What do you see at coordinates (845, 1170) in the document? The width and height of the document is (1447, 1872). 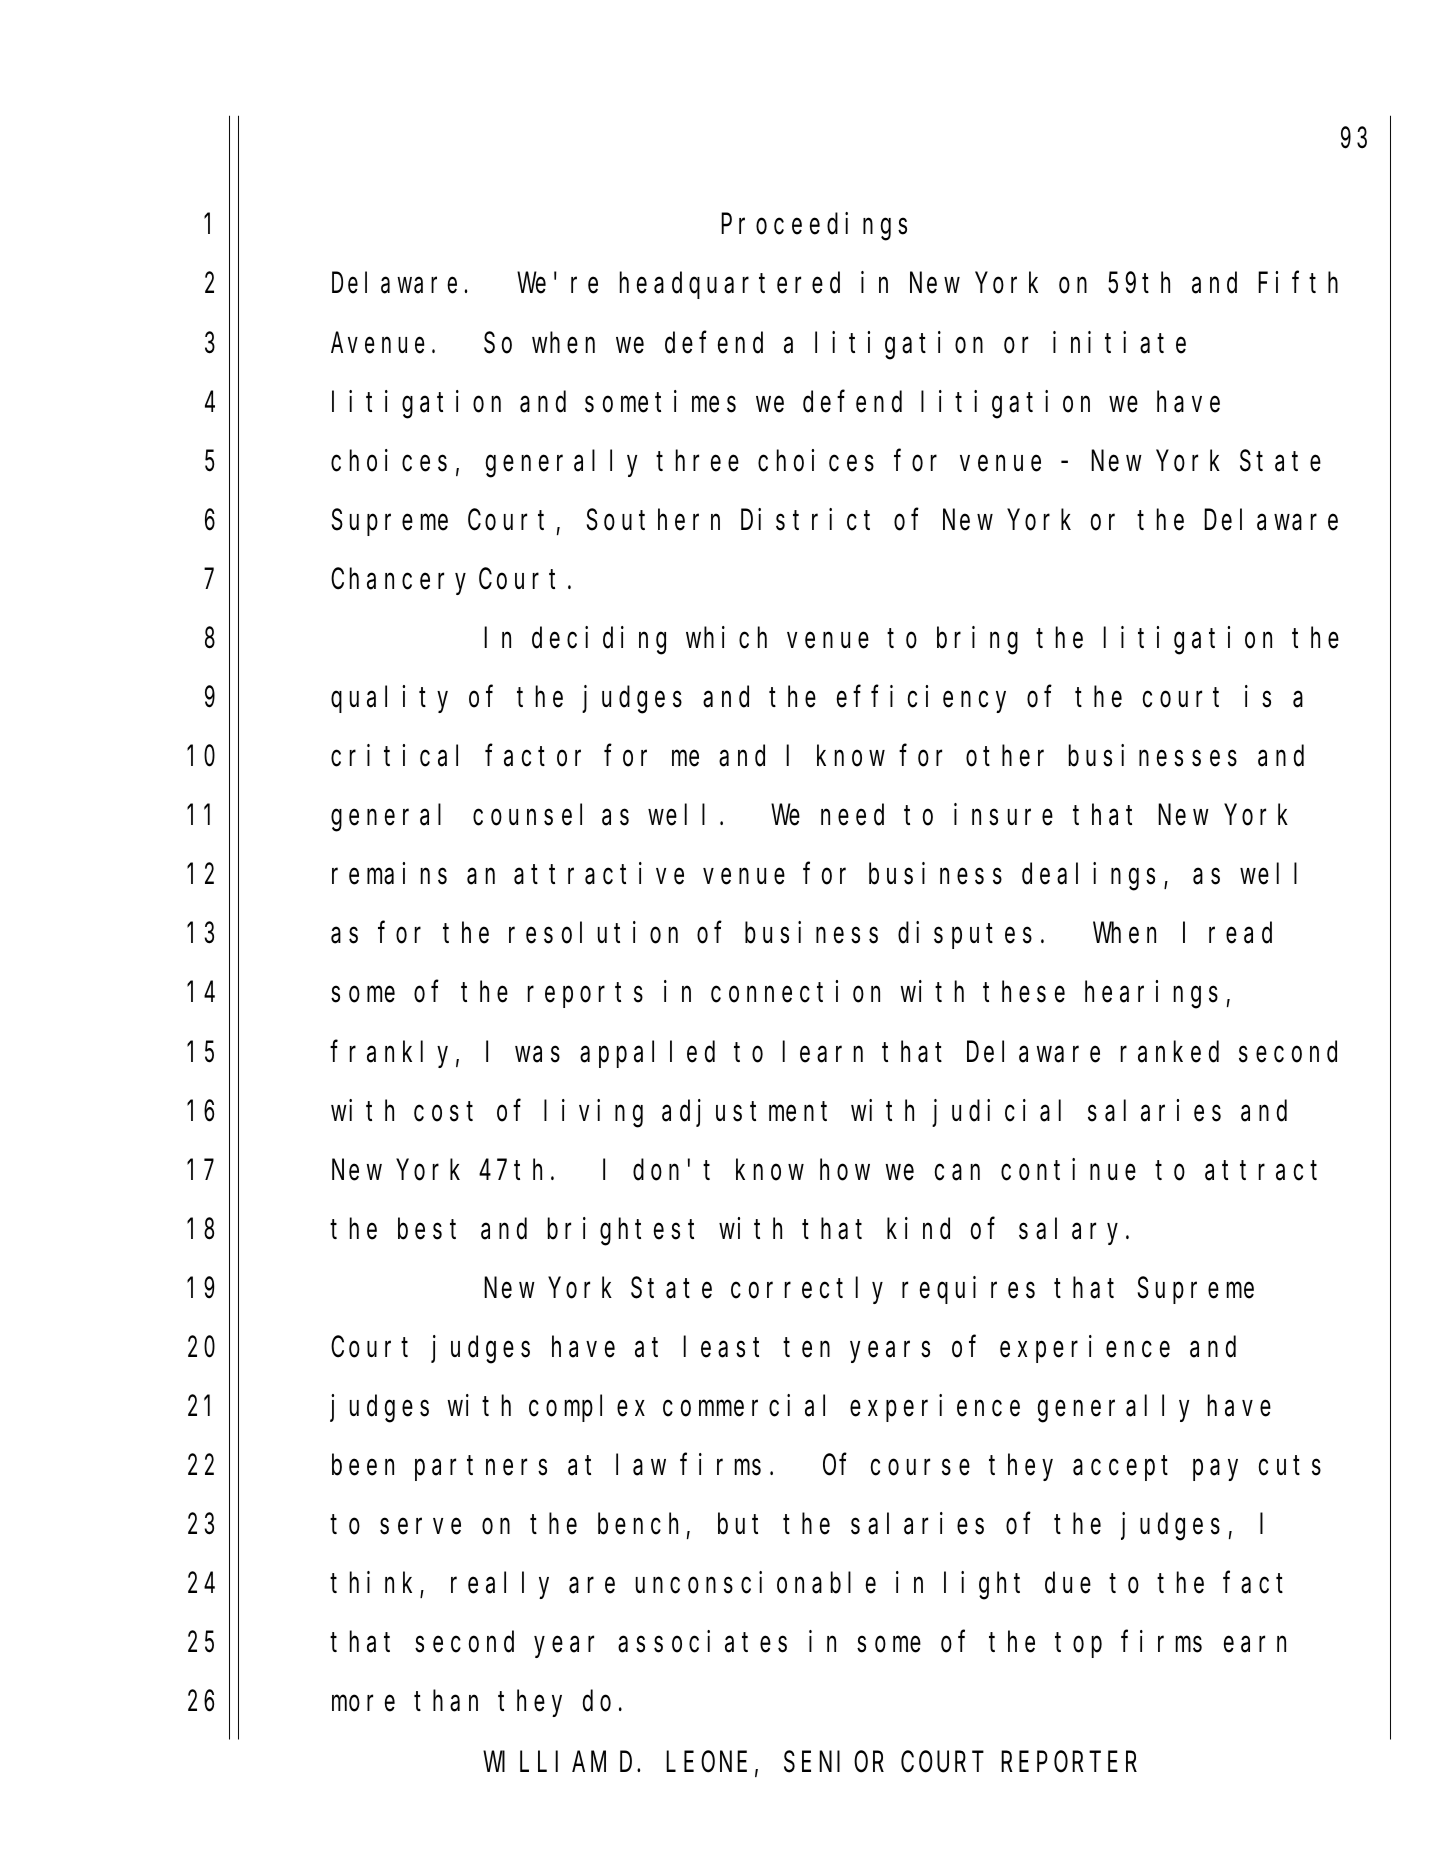 I see `how` at bounding box center [845, 1170].
